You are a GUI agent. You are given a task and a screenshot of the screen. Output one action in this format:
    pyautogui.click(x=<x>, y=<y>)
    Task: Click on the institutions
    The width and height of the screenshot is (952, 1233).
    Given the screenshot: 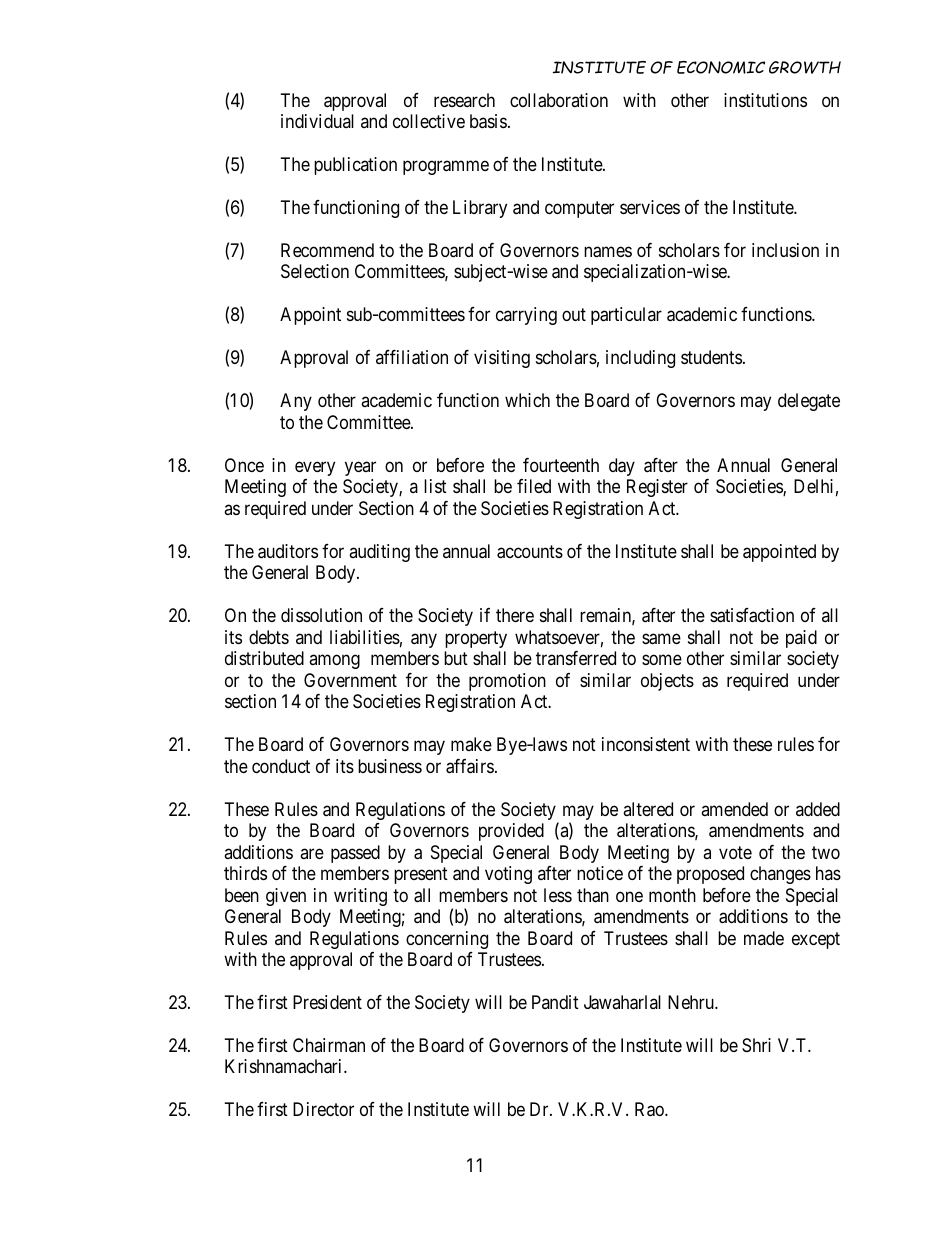 What is the action you would take?
    pyautogui.click(x=765, y=100)
